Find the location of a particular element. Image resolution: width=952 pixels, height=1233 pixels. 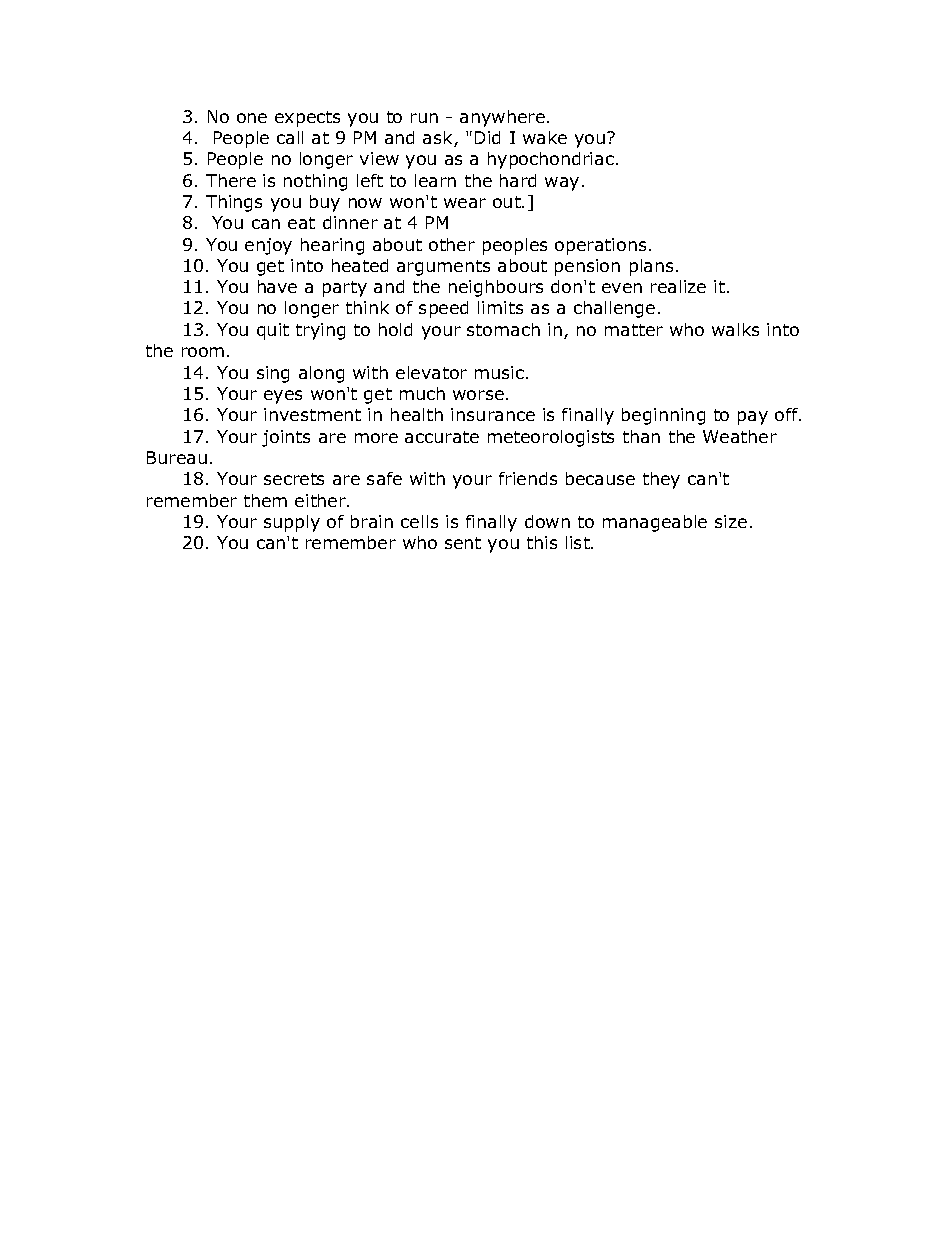

sent is located at coordinates (463, 543).
